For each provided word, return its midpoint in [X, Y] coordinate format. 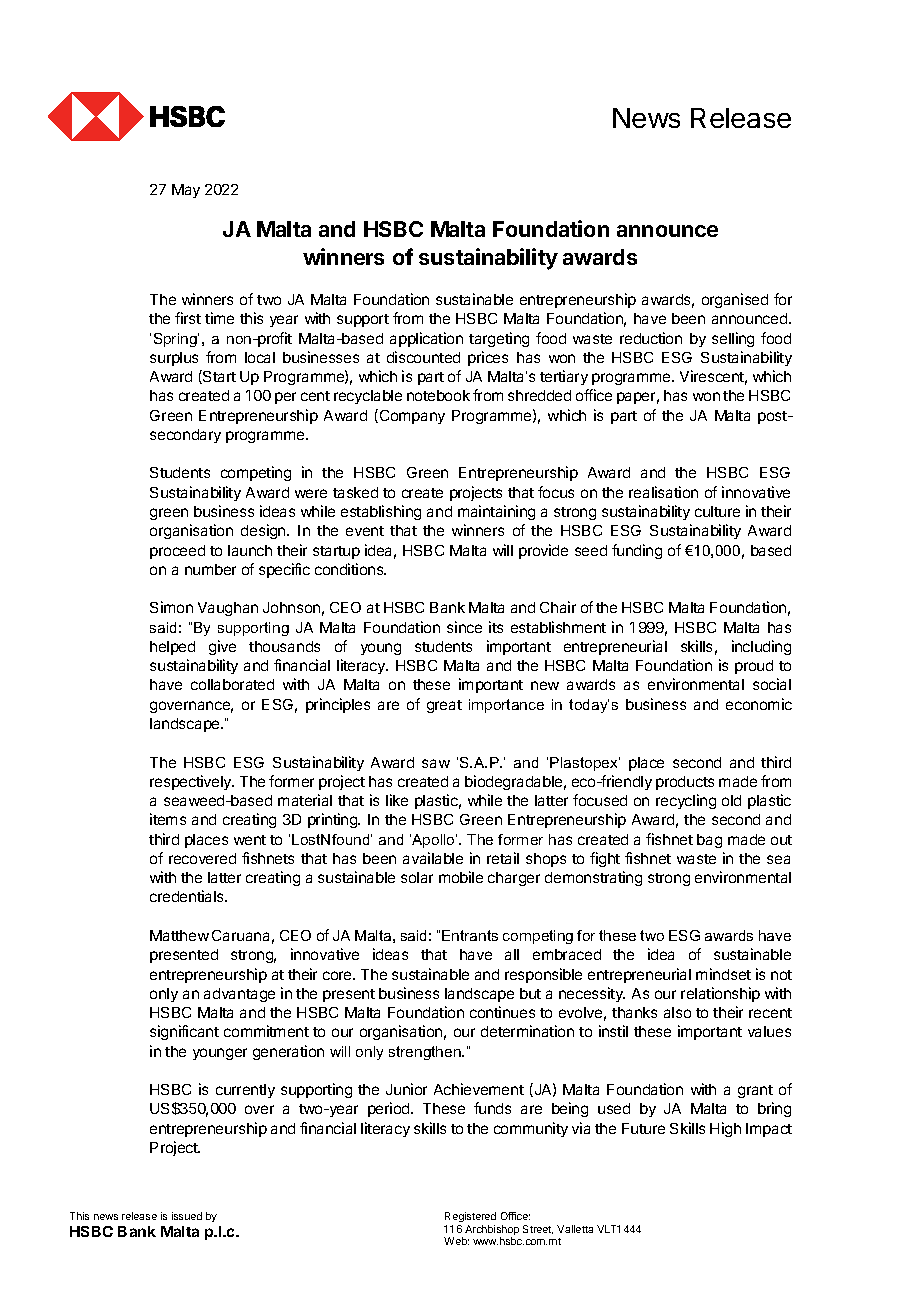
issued [187, 1216]
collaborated [232, 684]
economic [759, 704]
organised [735, 300]
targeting [499, 339]
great [444, 706]
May [186, 191]
